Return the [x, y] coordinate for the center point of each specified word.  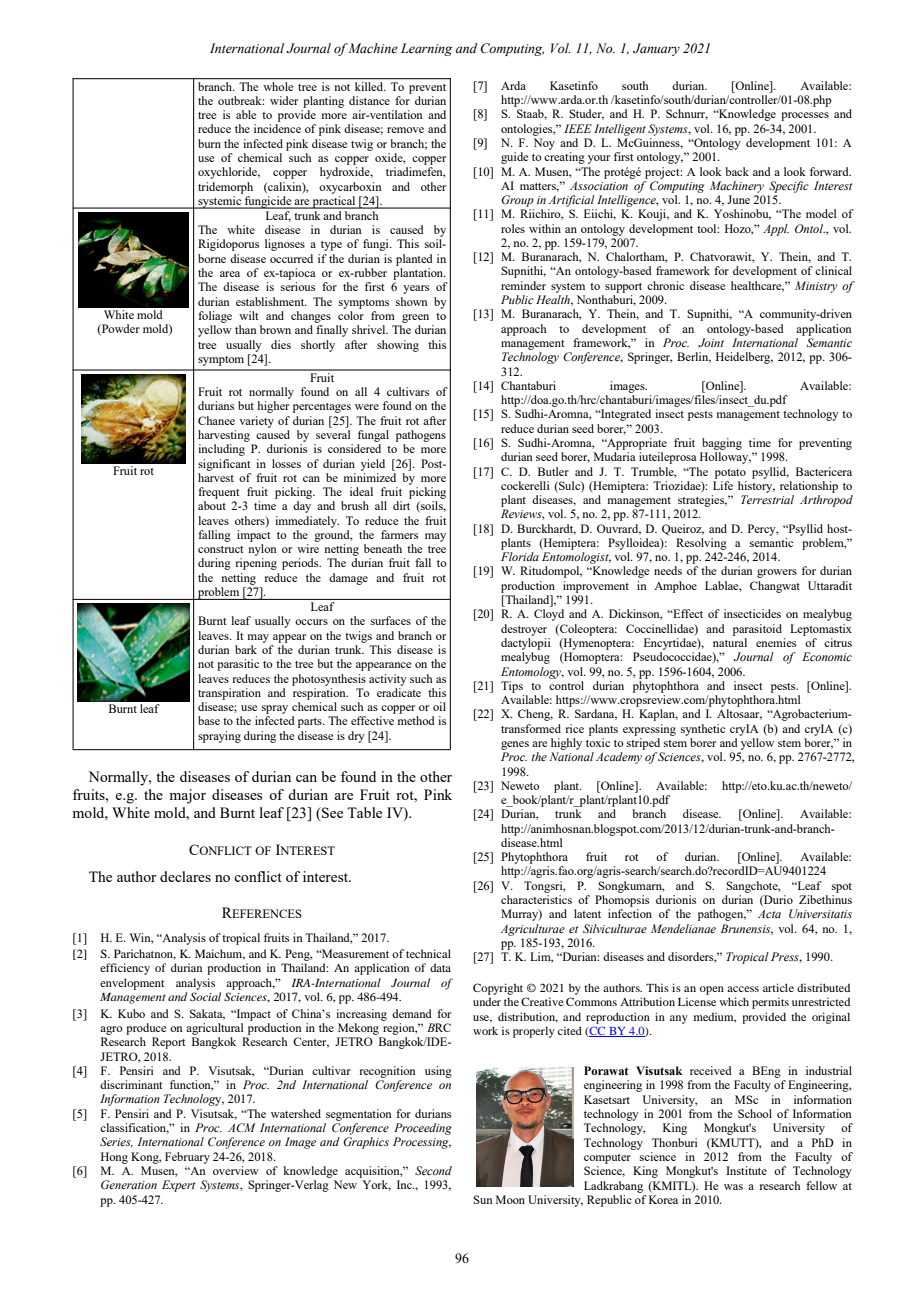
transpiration [229, 694]
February [187, 1158]
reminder [523, 285]
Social [205, 996]
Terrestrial [767, 499]
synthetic [703, 730]
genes [515, 745]
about [212, 505]
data [440, 967]
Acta [769, 913]
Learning [426, 49]
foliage [215, 317]
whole [278, 85]
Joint [711, 342]
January [656, 49]
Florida [520, 556]
